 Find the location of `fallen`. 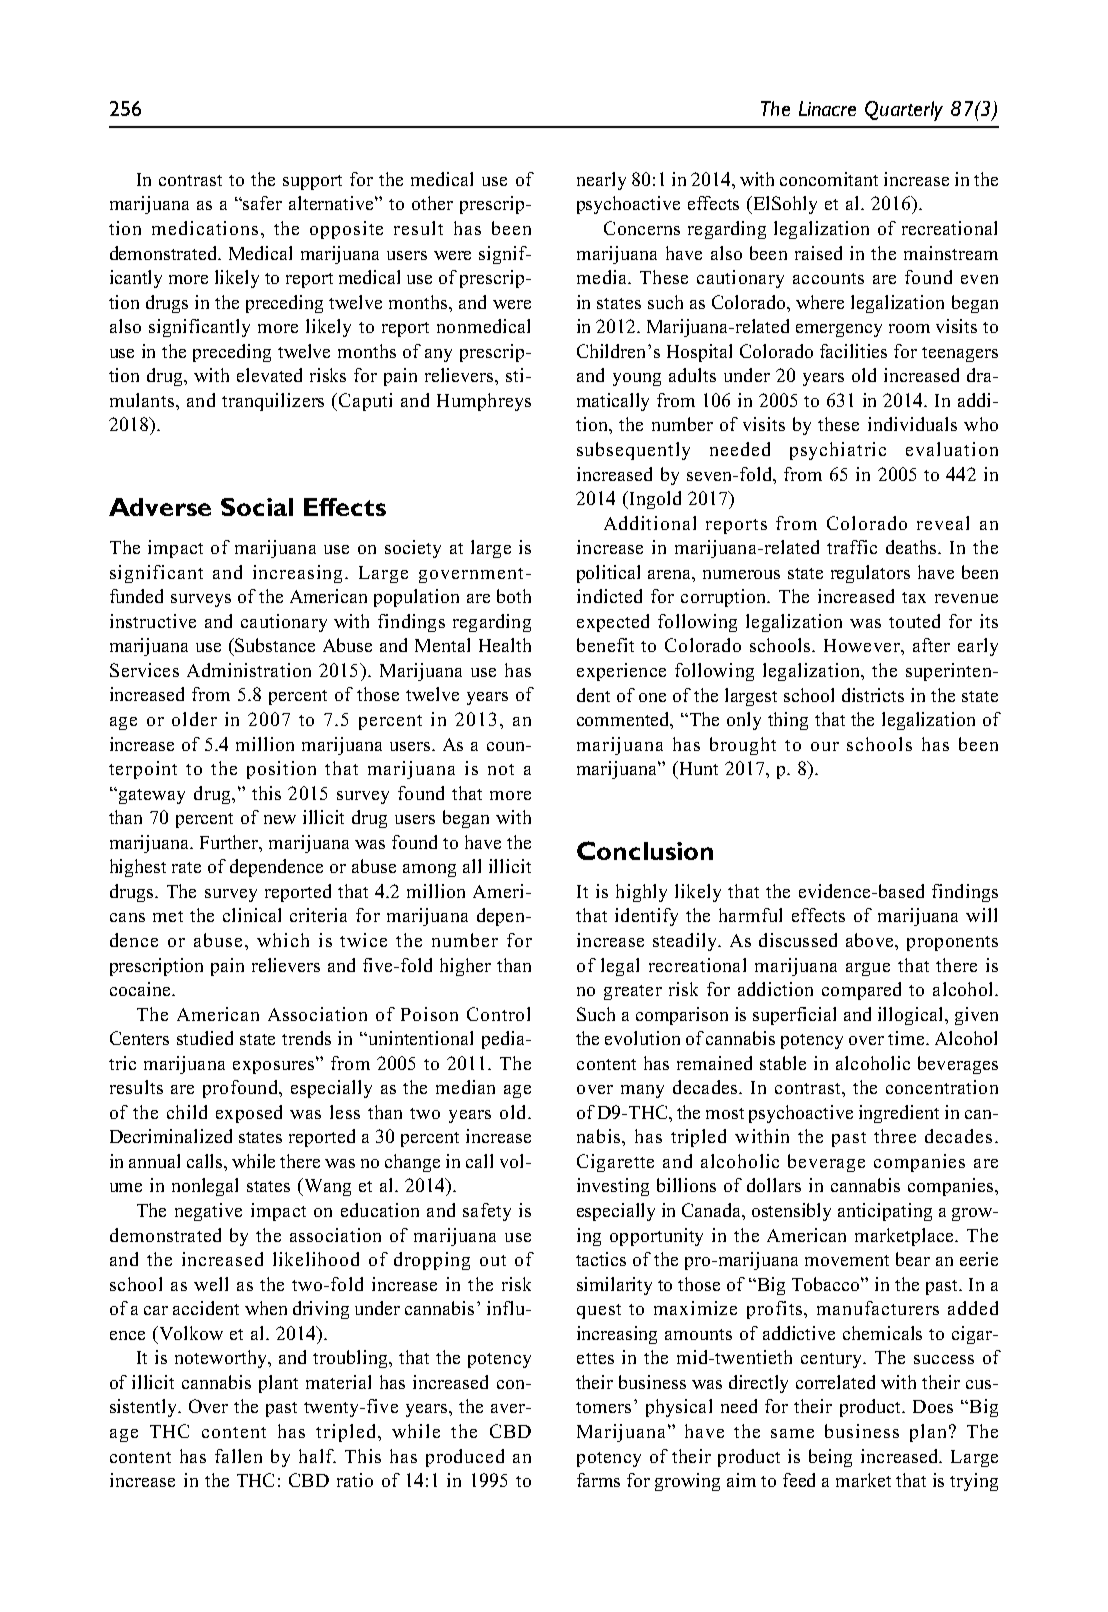

fallen is located at coordinates (238, 1456).
